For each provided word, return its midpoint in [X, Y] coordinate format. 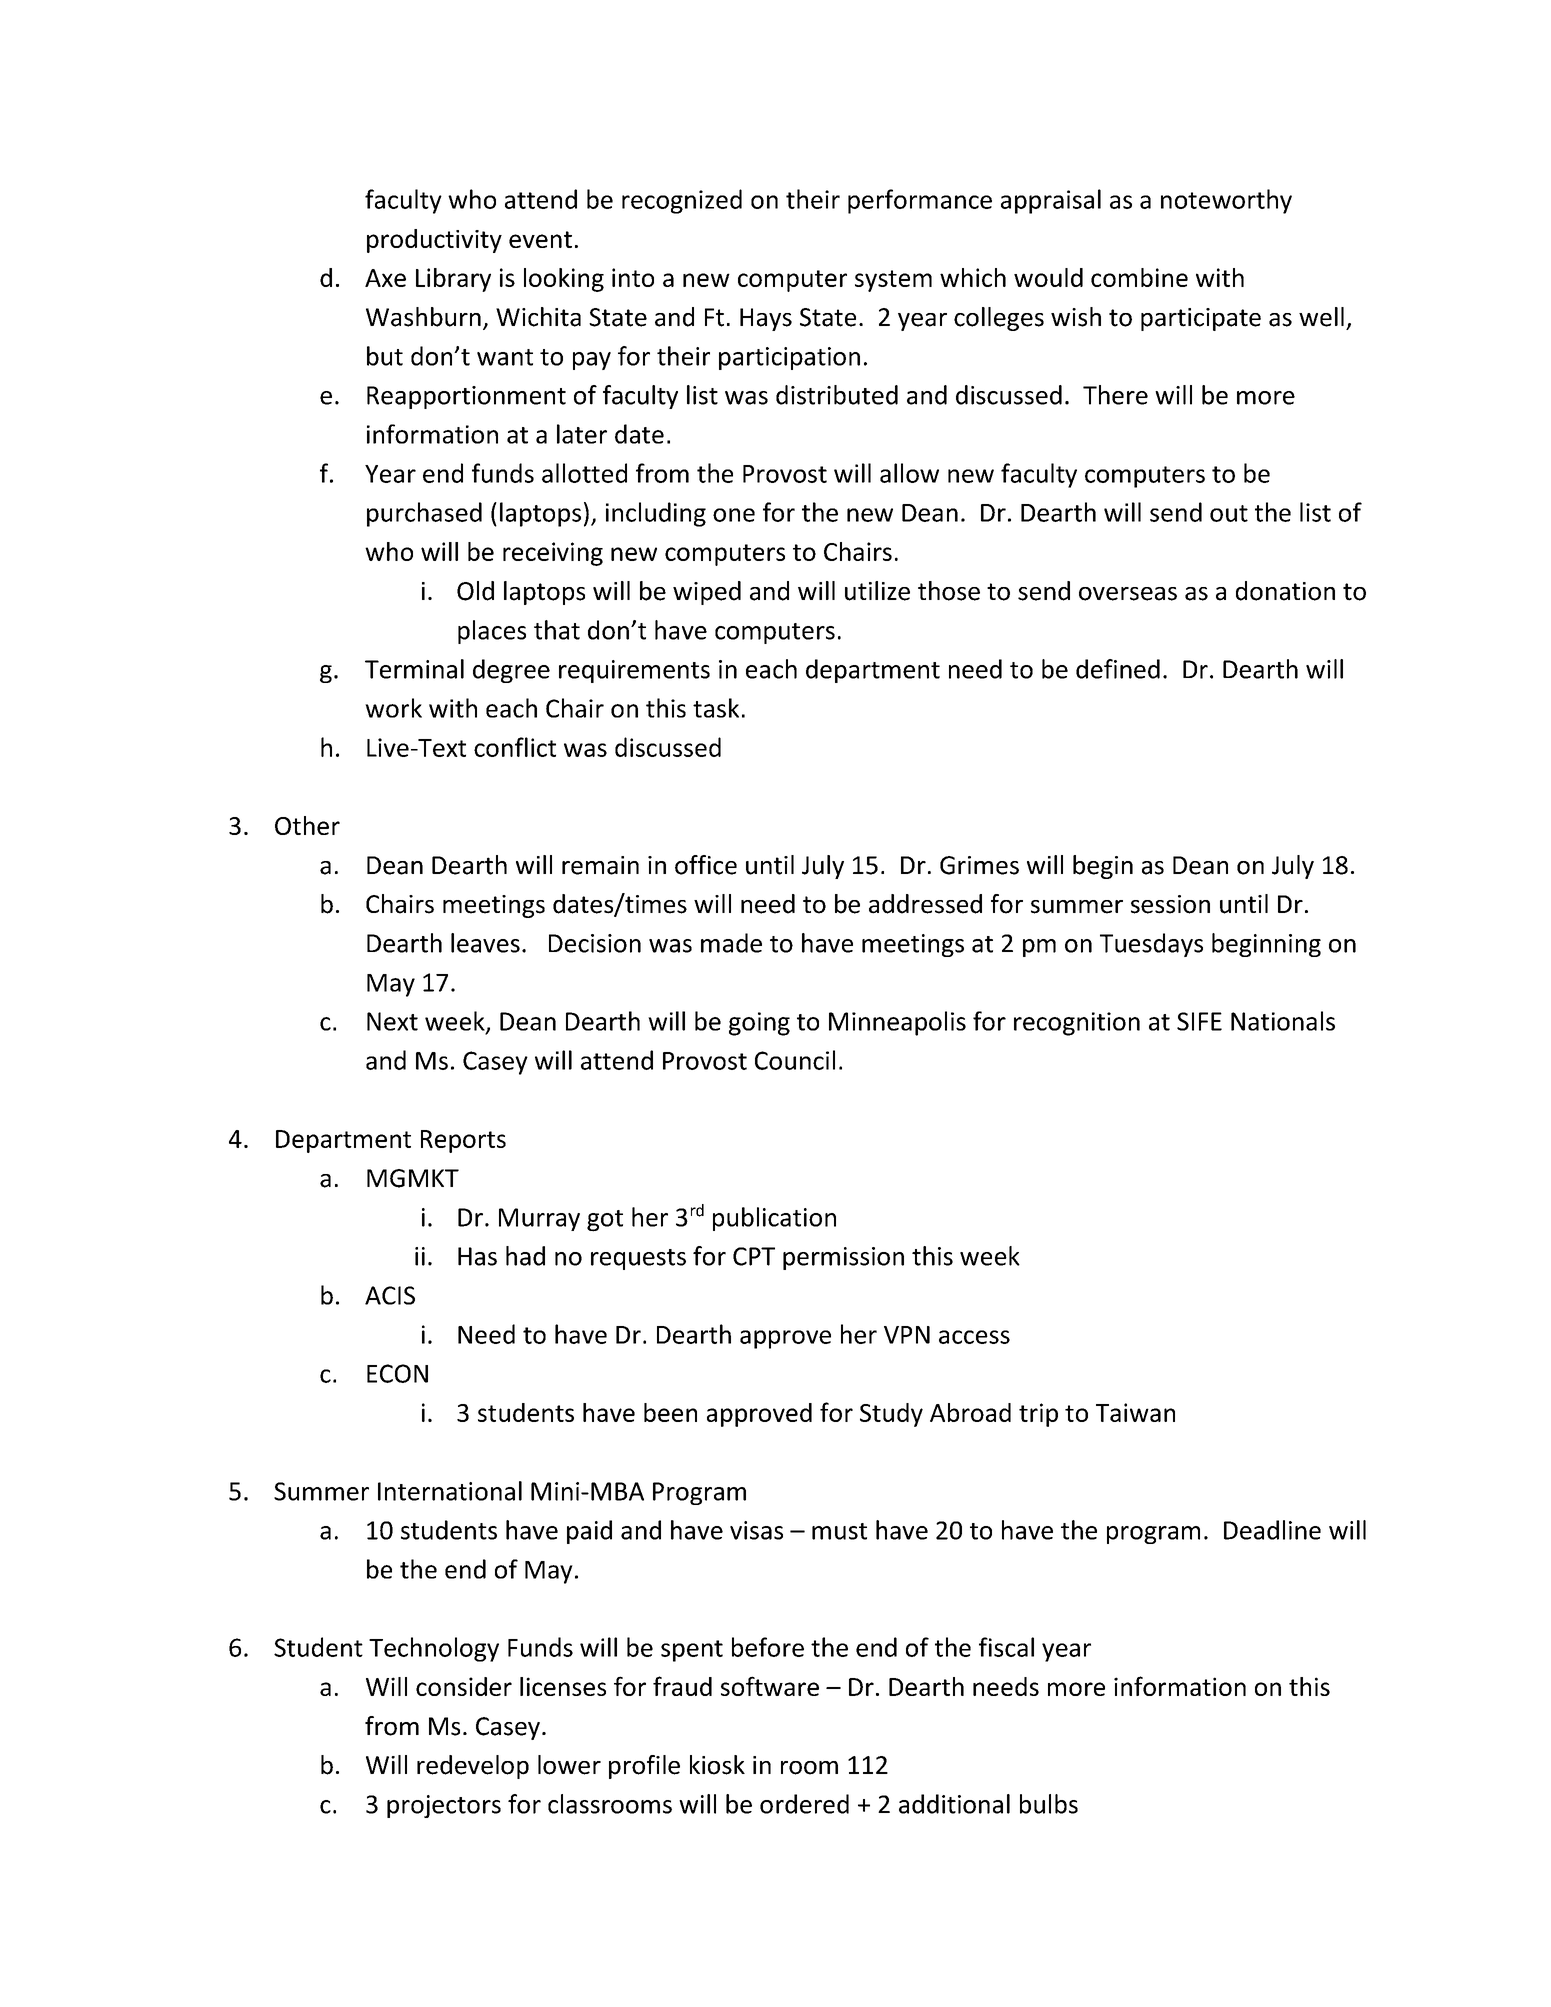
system [893, 281]
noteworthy [1226, 201]
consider [464, 1686]
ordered [804, 1804]
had [525, 1256]
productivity [434, 241]
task [716, 708]
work [393, 708]
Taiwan [1135, 1412]
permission [843, 1258]
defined [1118, 669]
